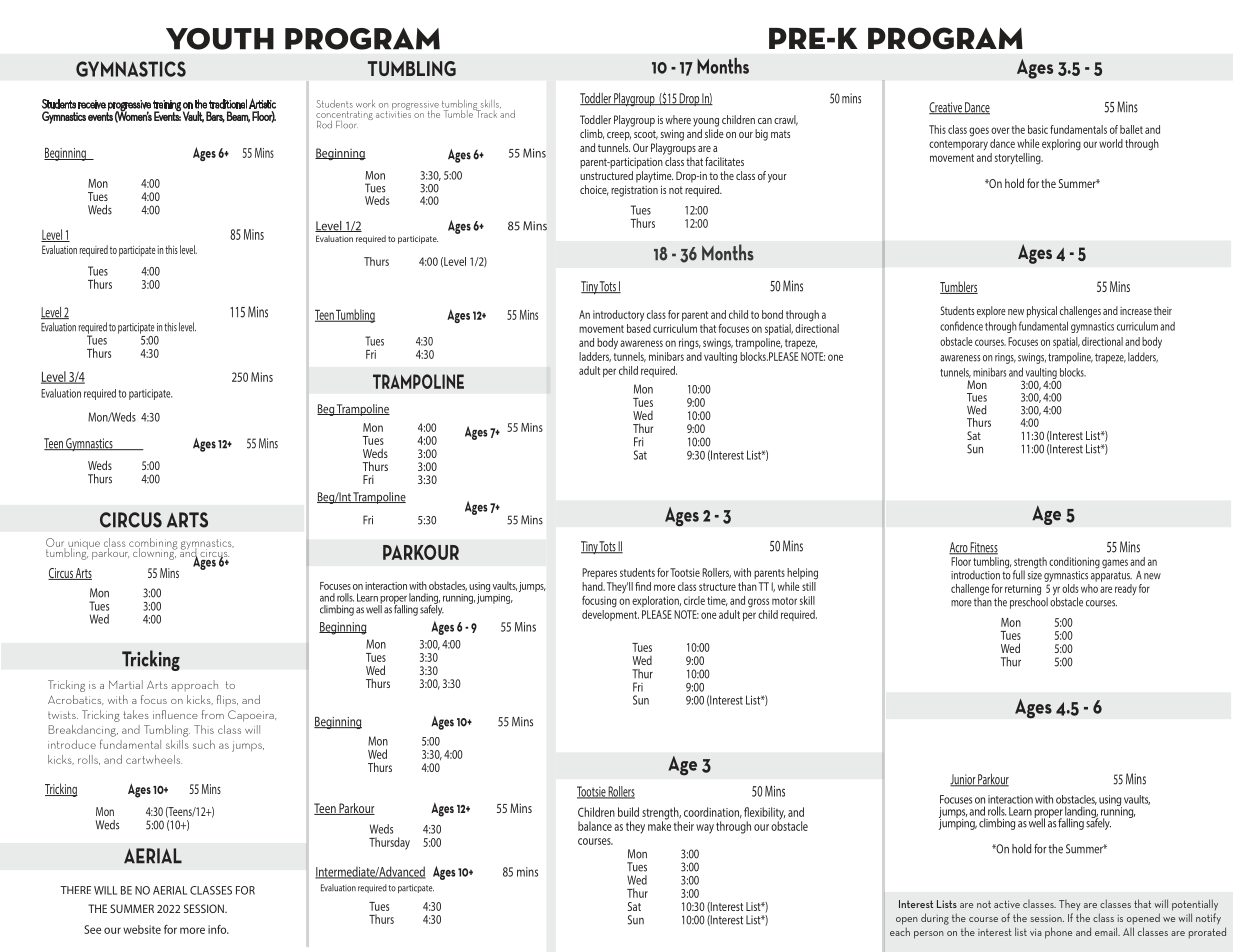 Image resolution: width=1233 pixels, height=952 pixels. What do you see at coordinates (220, 39) in the image?
I see `YOUTH` at bounding box center [220, 39].
